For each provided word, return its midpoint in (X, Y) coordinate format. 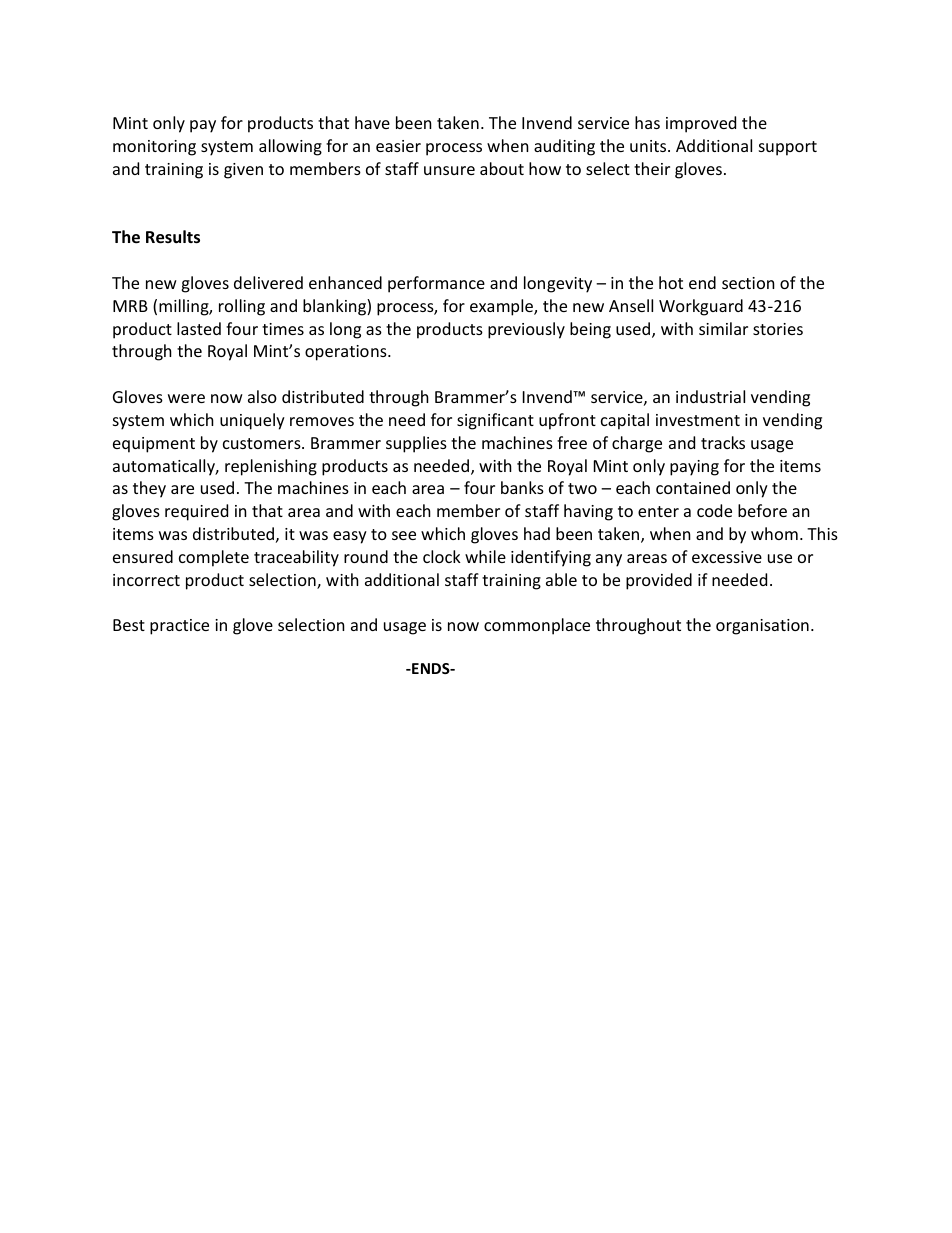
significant (495, 421)
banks (522, 487)
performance (436, 284)
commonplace (537, 626)
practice (179, 627)
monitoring (154, 148)
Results (173, 237)
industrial (710, 396)
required (196, 512)
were (186, 398)
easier (398, 146)
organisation (762, 627)
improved (701, 124)
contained (693, 487)
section (748, 283)
